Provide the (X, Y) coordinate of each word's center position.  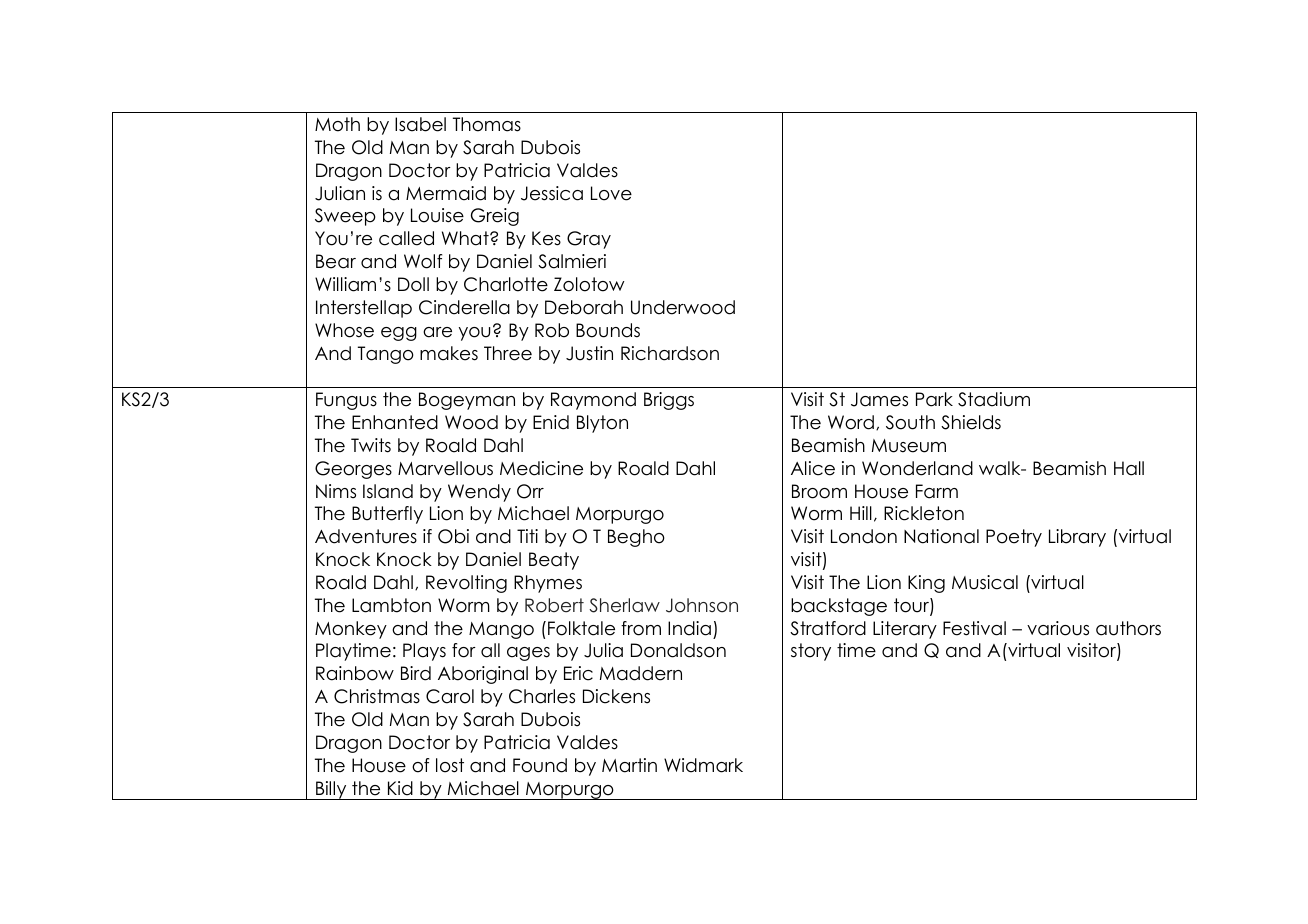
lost (450, 765)
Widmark (703, 765)
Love (611, 193)
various (1058, 628)
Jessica (552, 193)
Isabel (420, 124)
